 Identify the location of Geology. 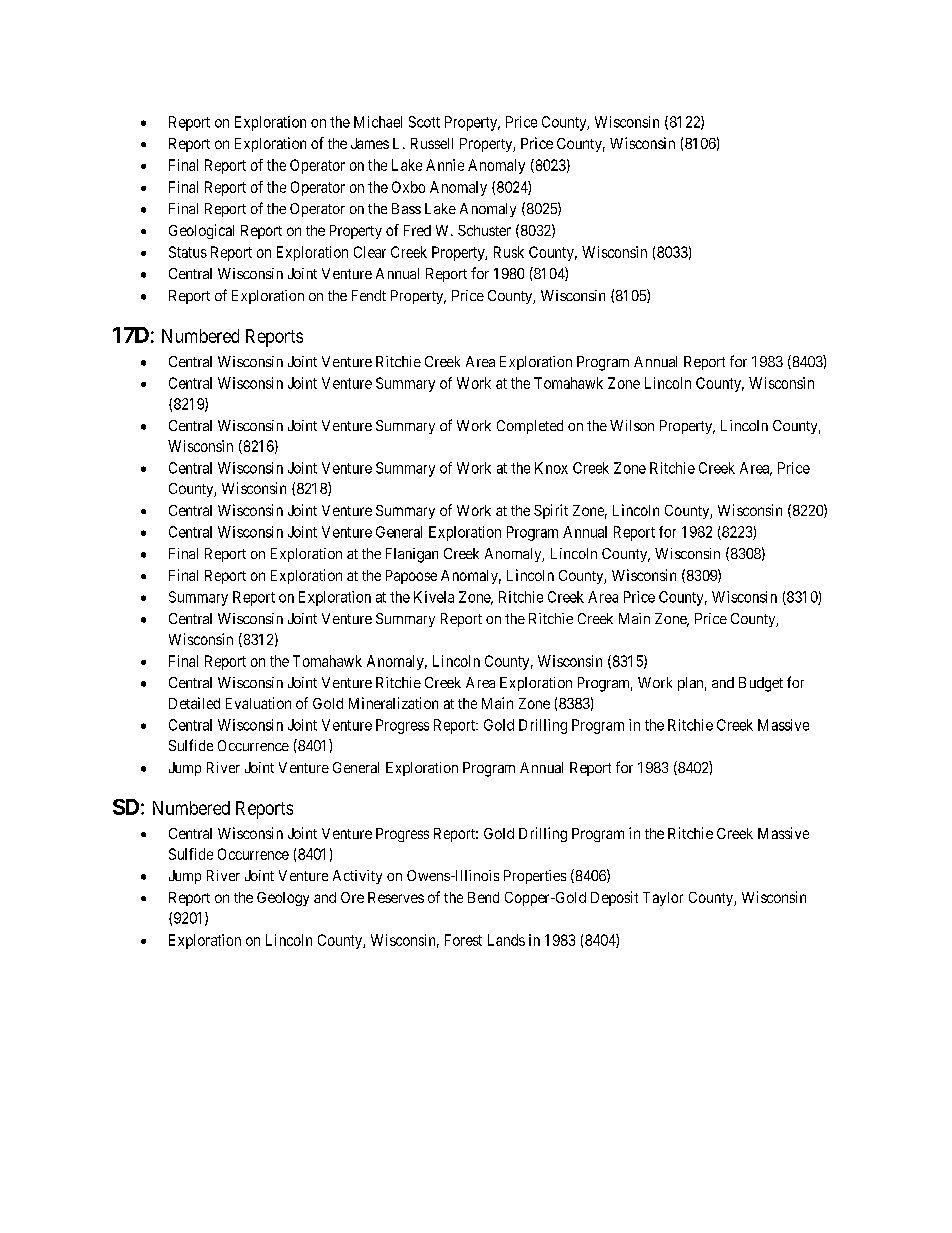
(283, 899).
